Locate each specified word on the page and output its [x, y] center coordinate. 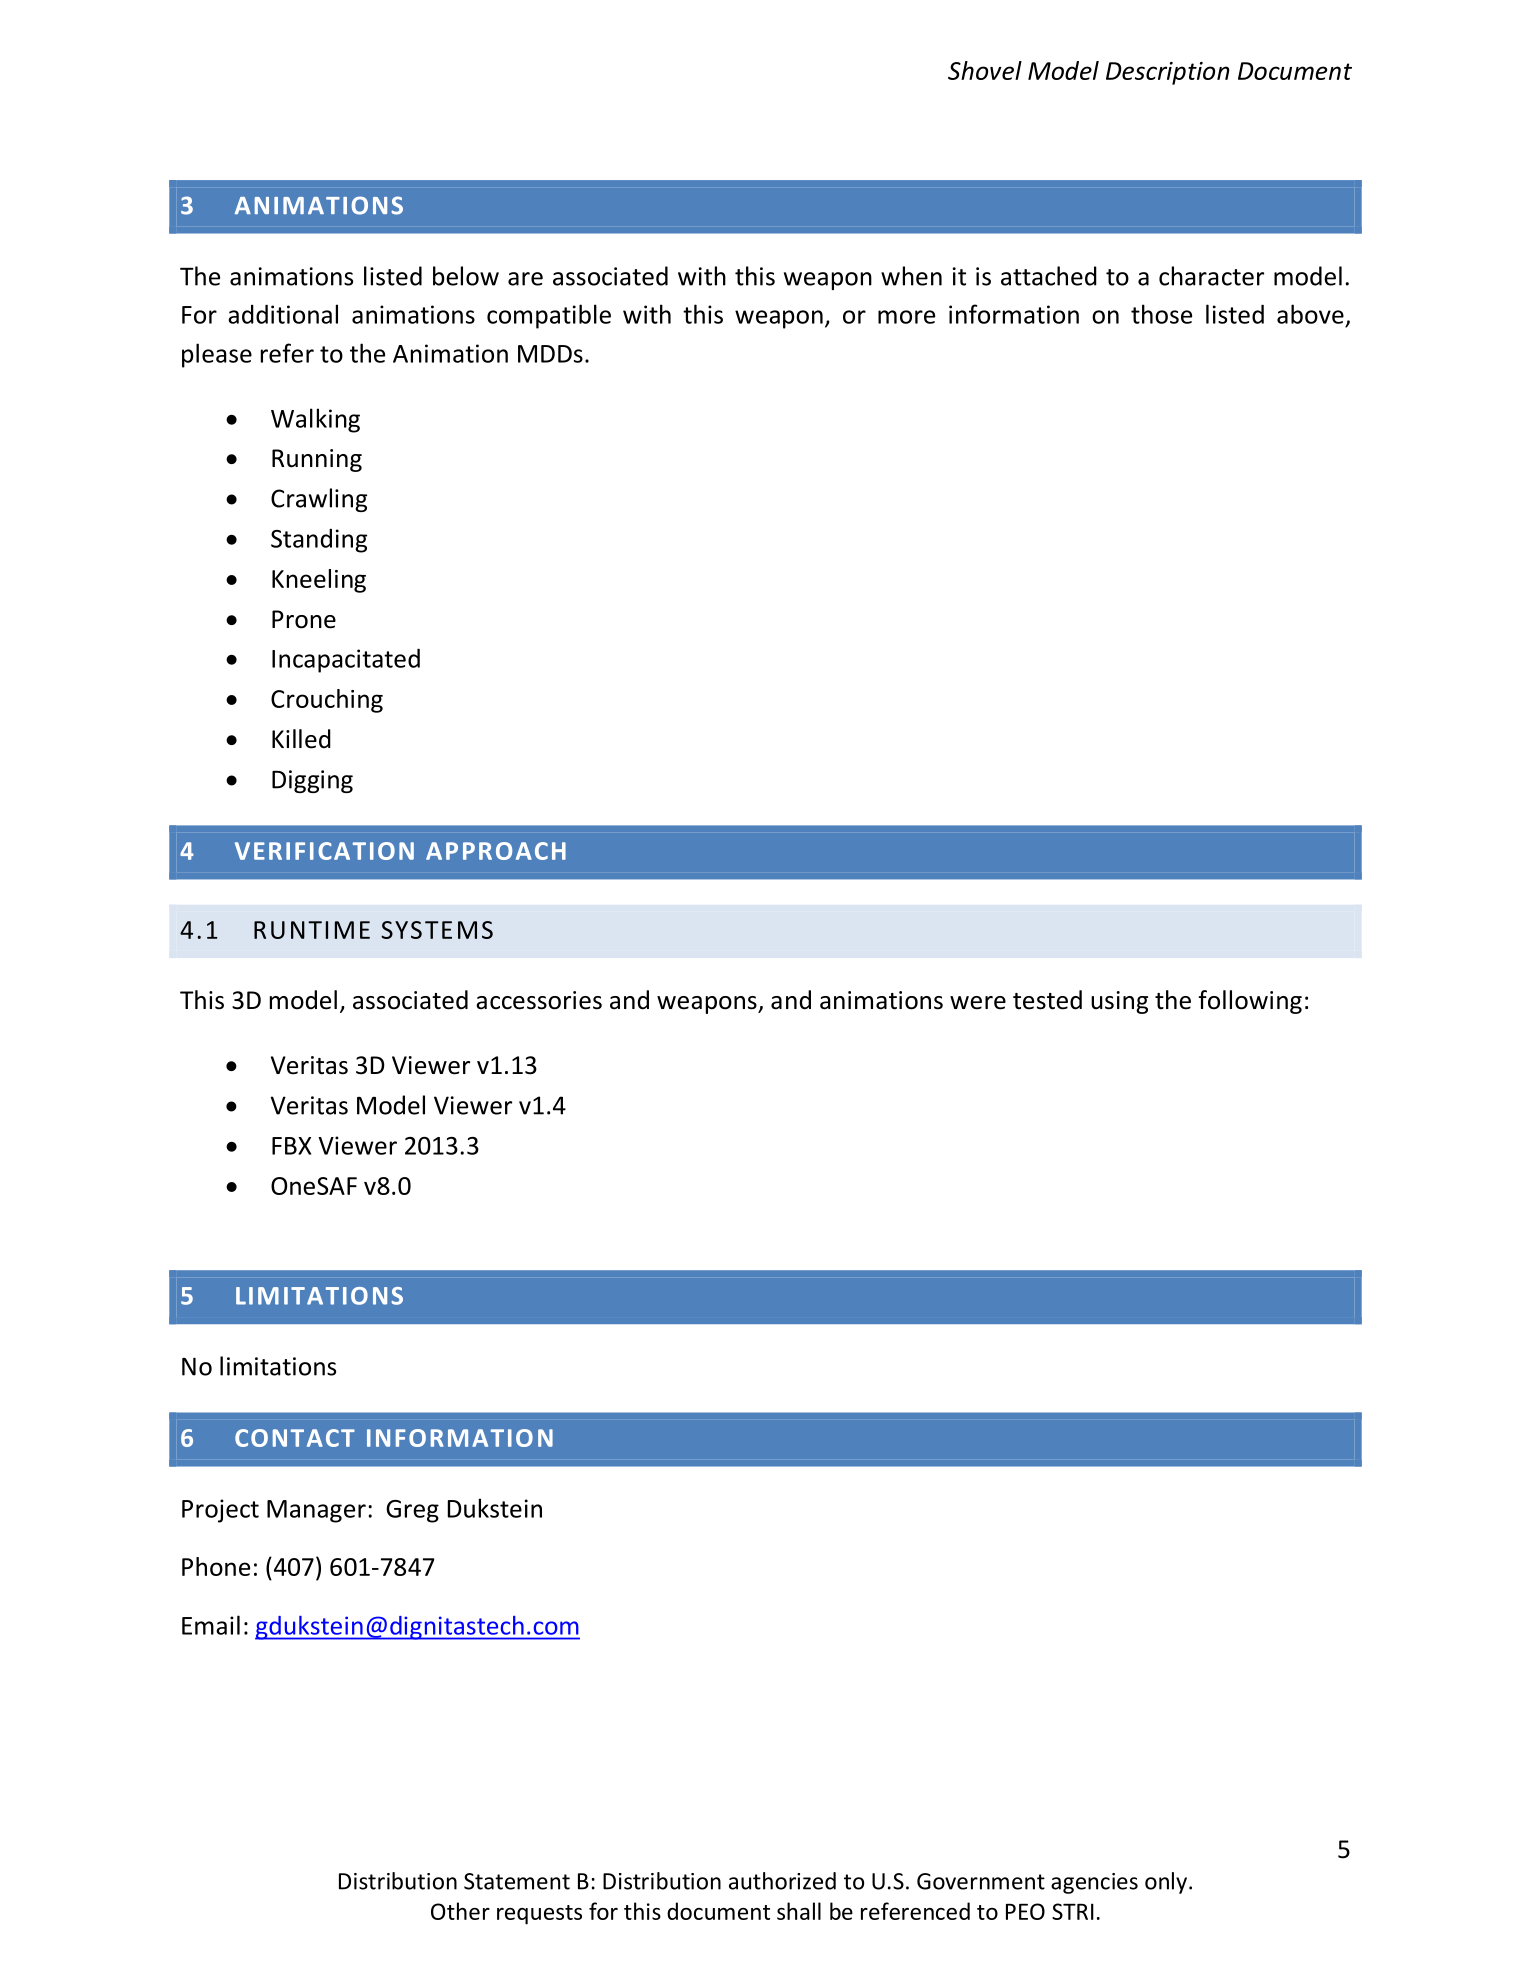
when [911, 276]
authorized [782, 1881]
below [466, 276]
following [1250, 1002]
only [1167, 1883]
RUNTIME [312, 930]
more [906, 317]
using [1119, 1002]
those [1161, 314]
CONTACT [295, 1438]
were [978, 1003]
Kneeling [319, 581]
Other [460, 1911]
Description [1168, 73]
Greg [412, 1511]
